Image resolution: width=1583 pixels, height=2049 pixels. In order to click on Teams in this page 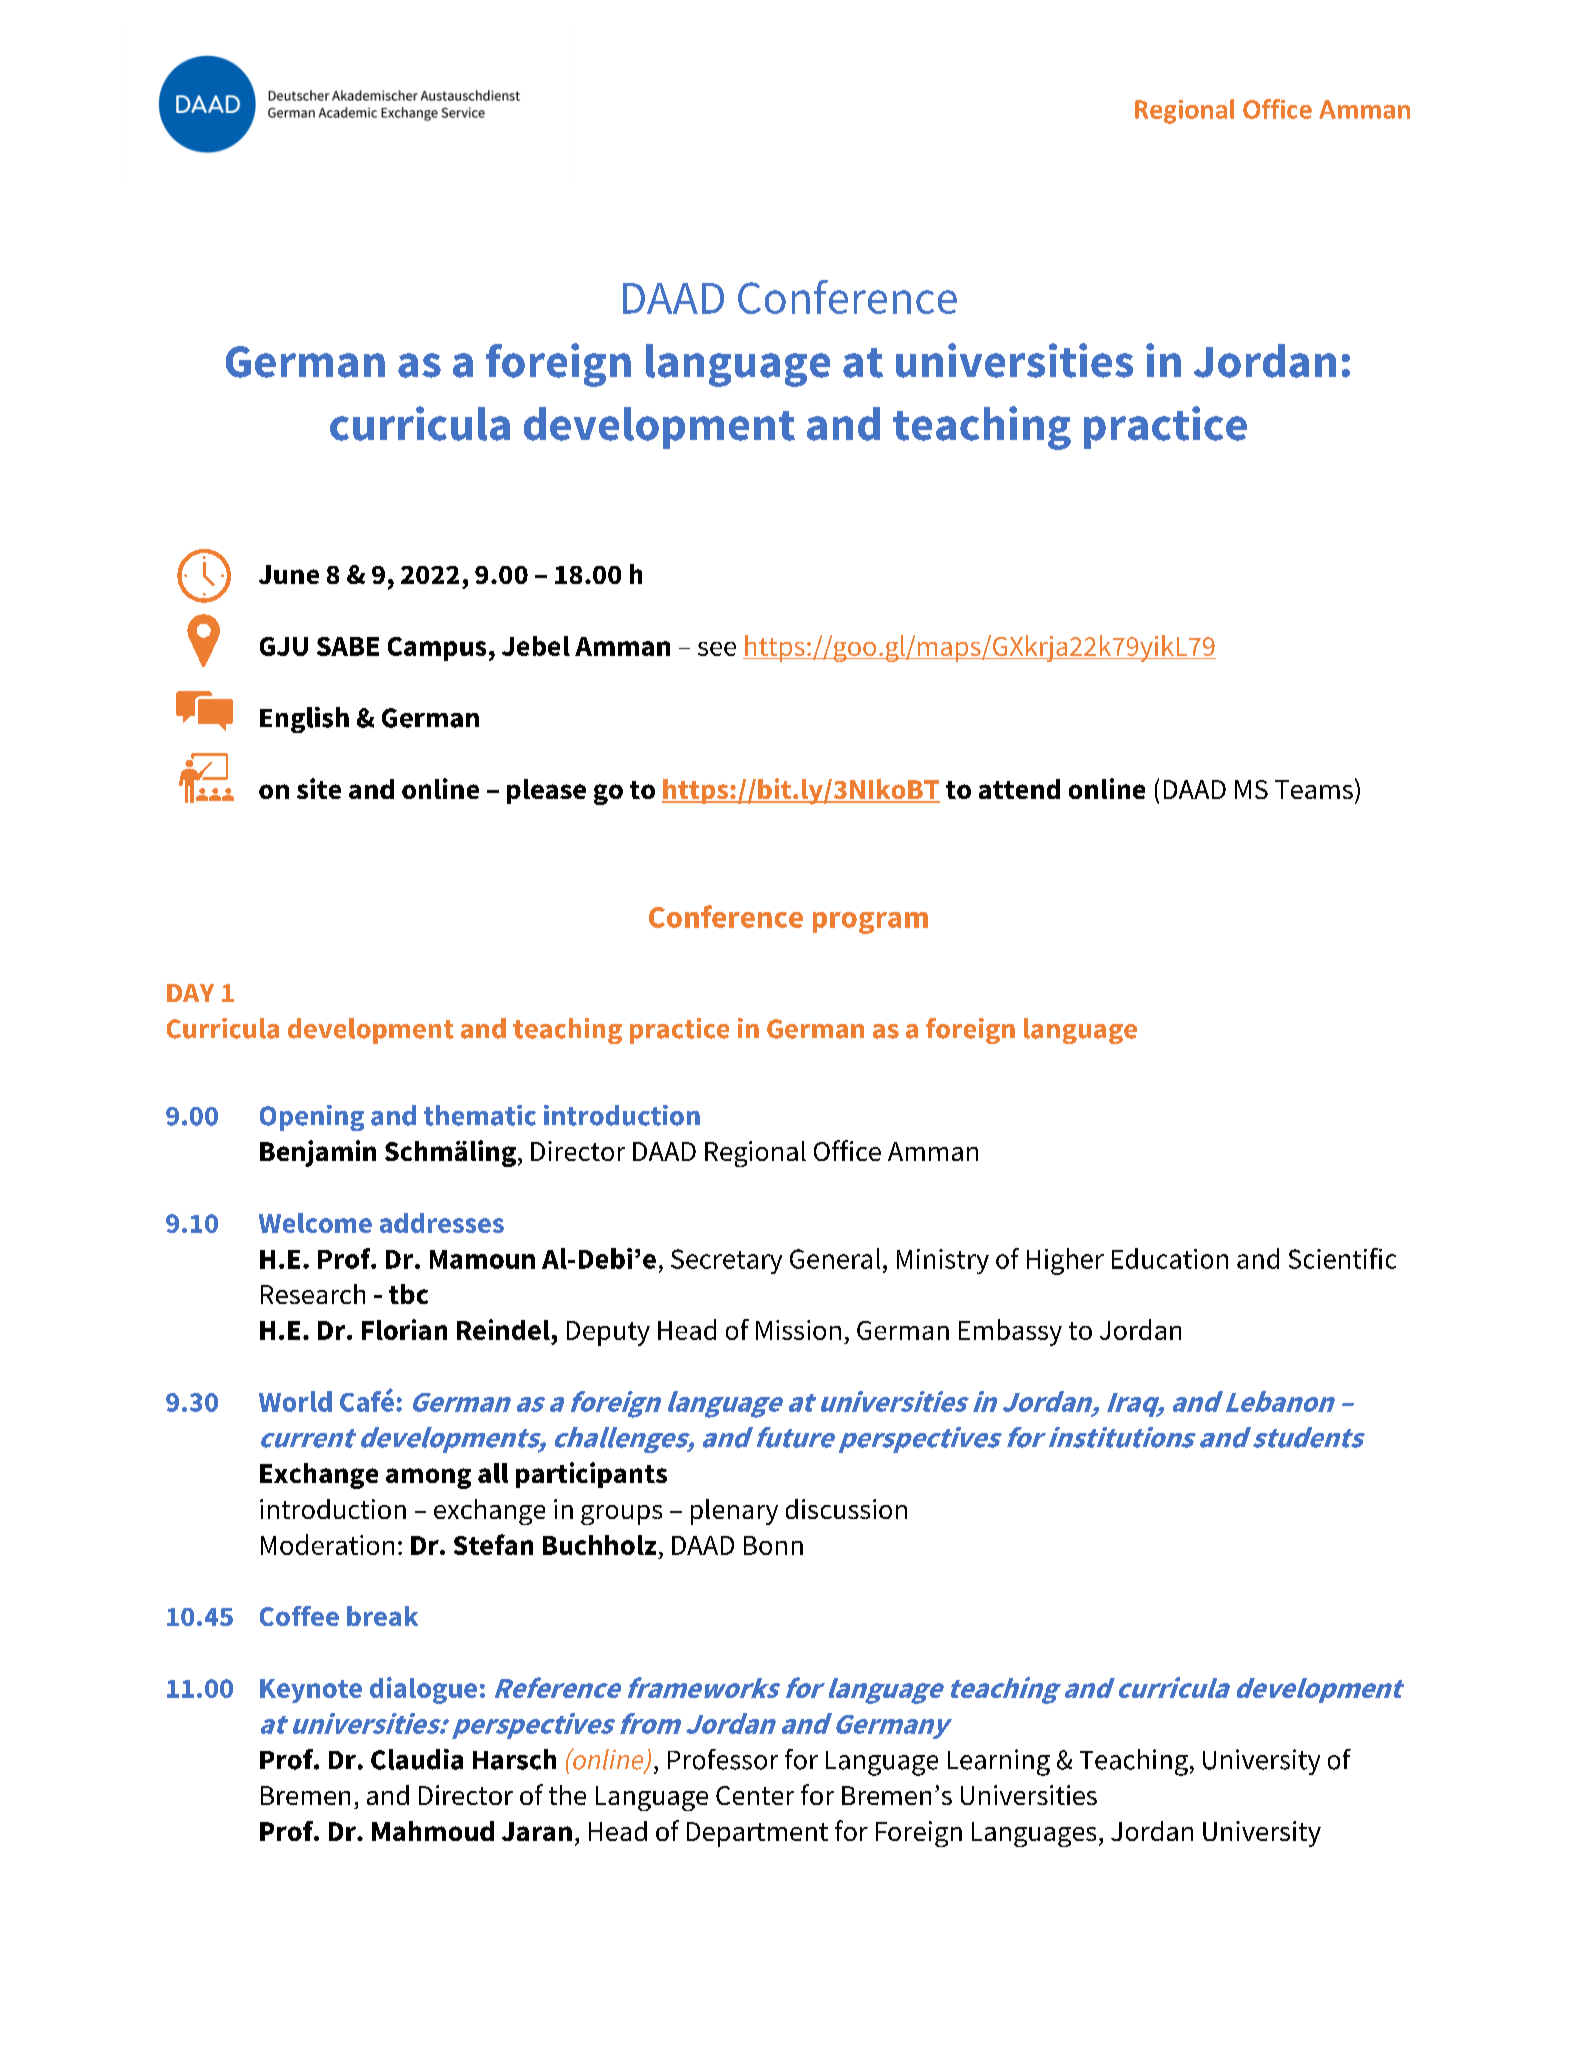, I will do `click(1314, 789)`.
